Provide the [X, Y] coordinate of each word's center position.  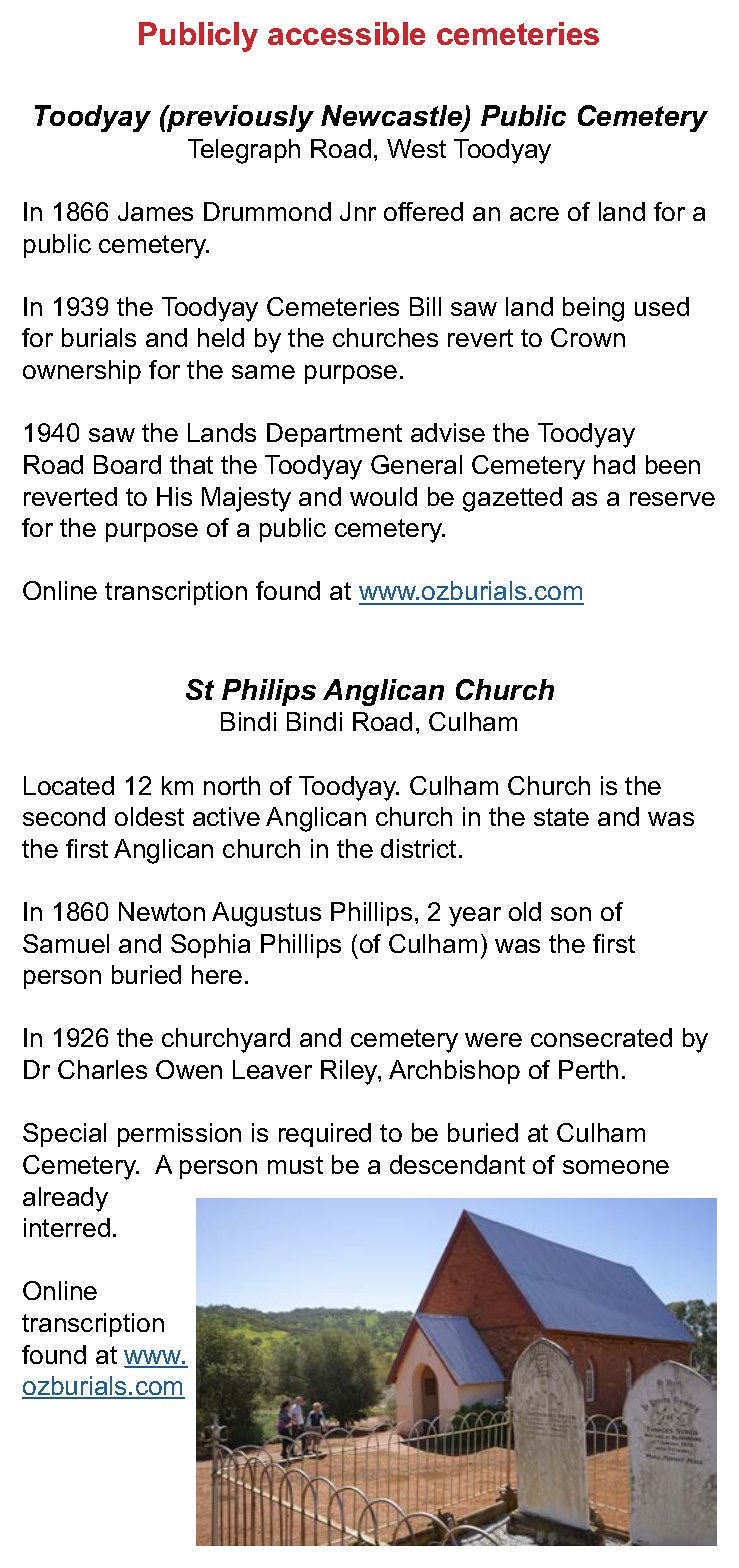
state [561, 817]
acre [534, 214]
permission [179, 1135]
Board [127, 464]
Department [334, 435]
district [418, 848]
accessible [346, 33]
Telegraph [244, 151]
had [614, 464]
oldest [149, 816]
